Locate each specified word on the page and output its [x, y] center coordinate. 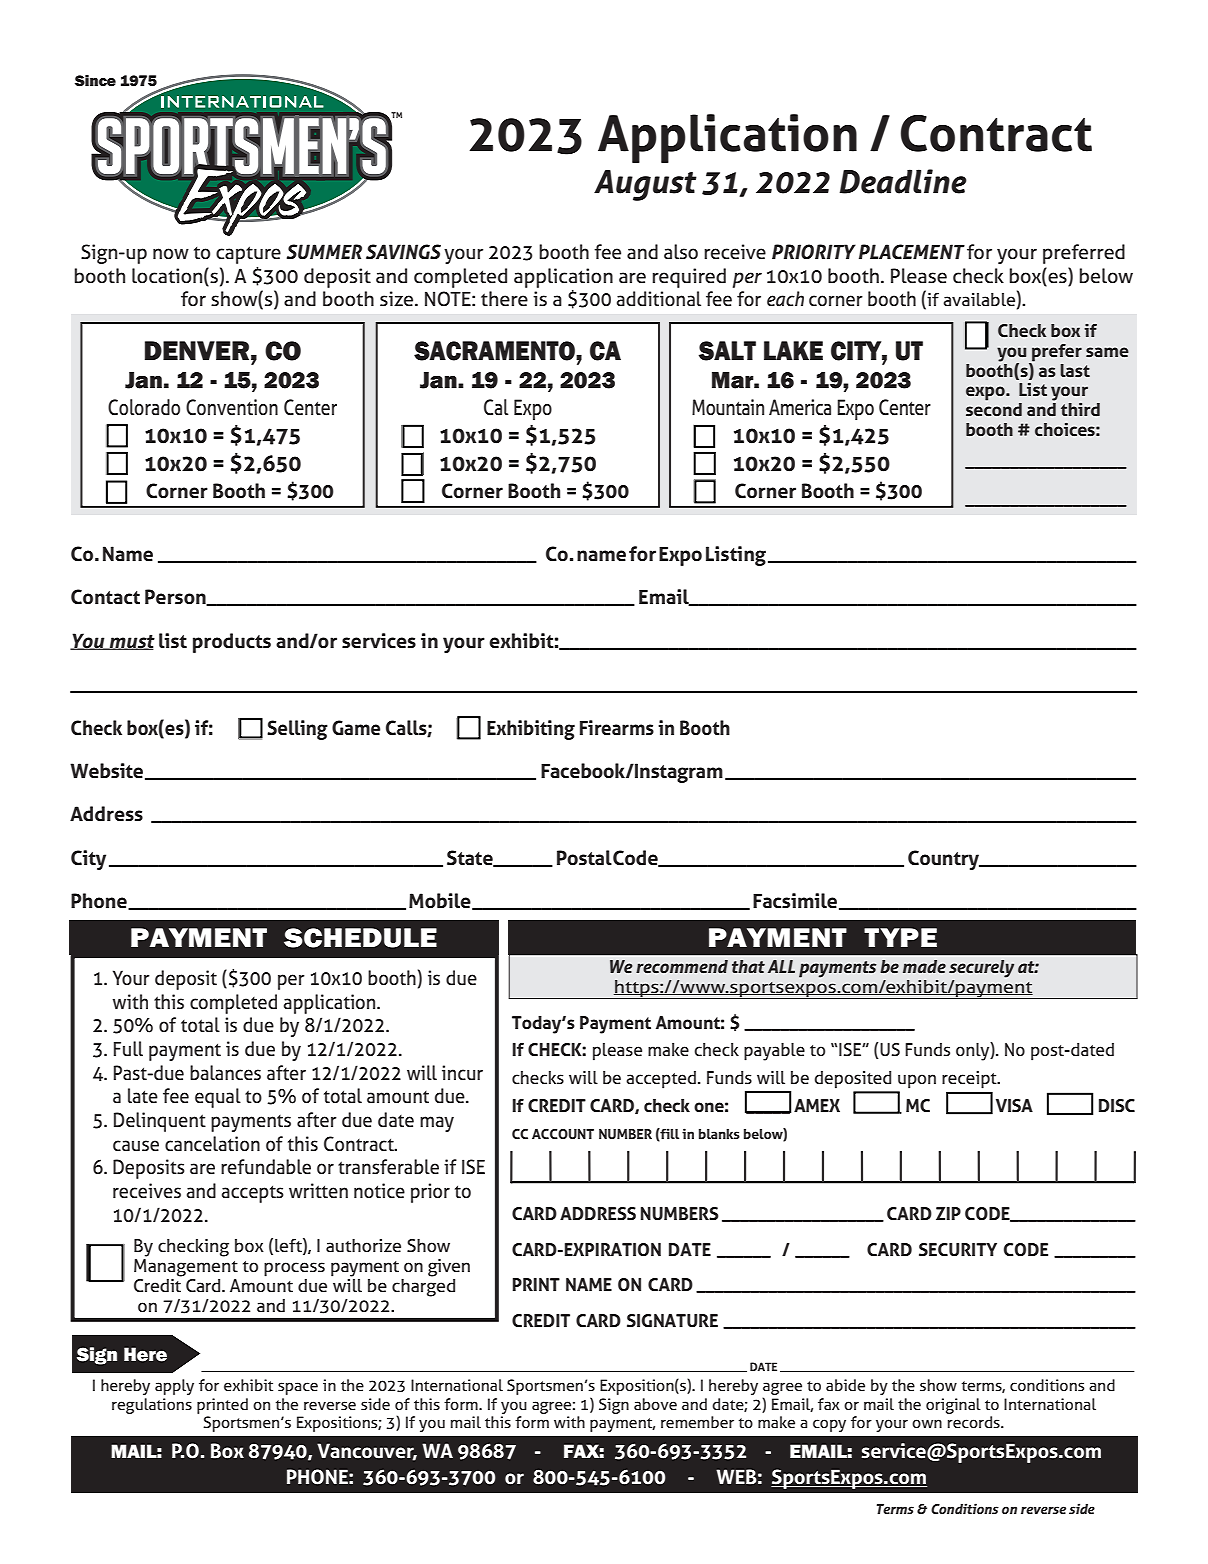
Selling [297, 730]
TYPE [900, 937]
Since [95, 81]
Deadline [903, 181]
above [655, 1404]
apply [174, 1387]
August [645, 185]
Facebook [583, 771]
